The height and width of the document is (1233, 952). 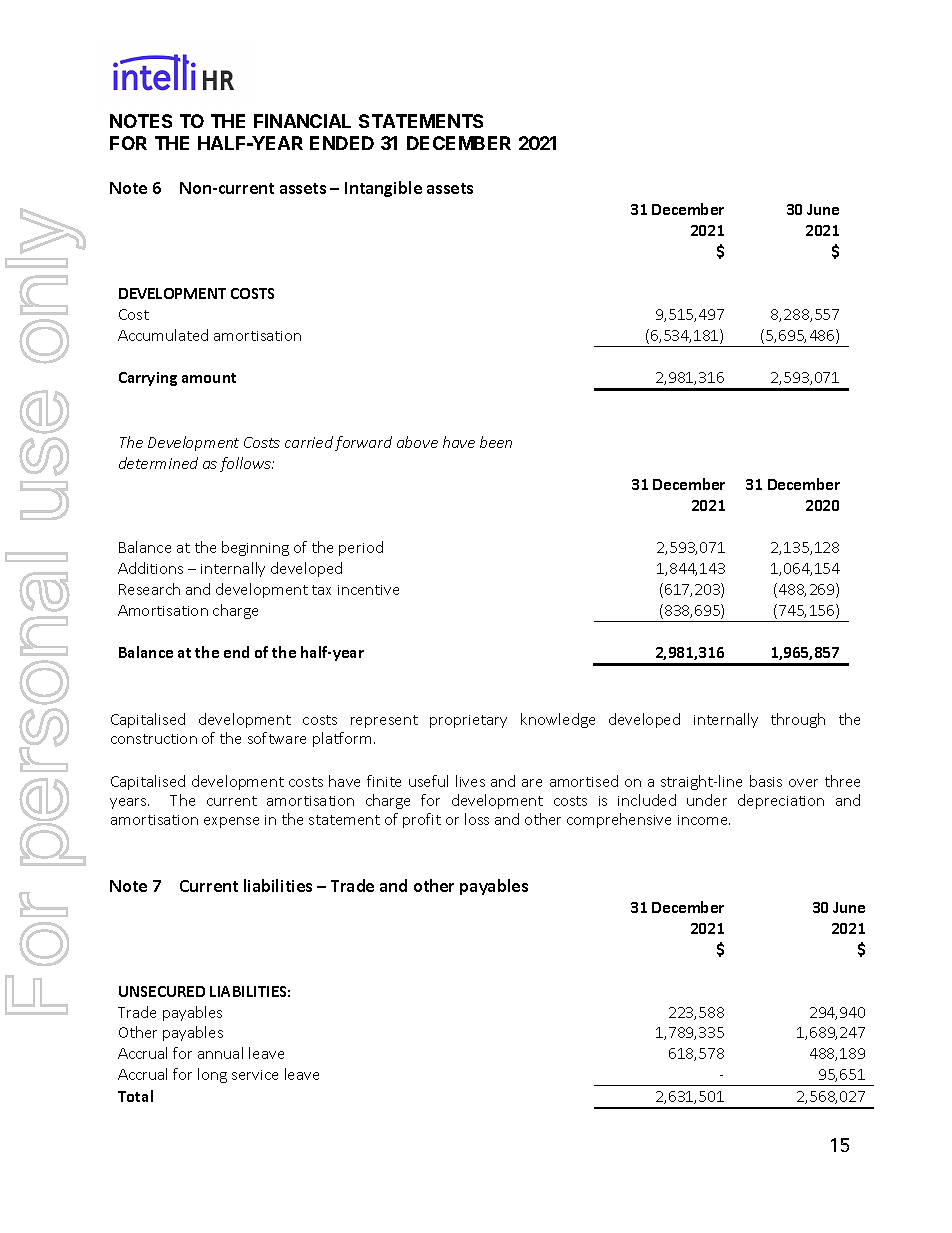 I want to click on service, so click(x=255, y=1075).
